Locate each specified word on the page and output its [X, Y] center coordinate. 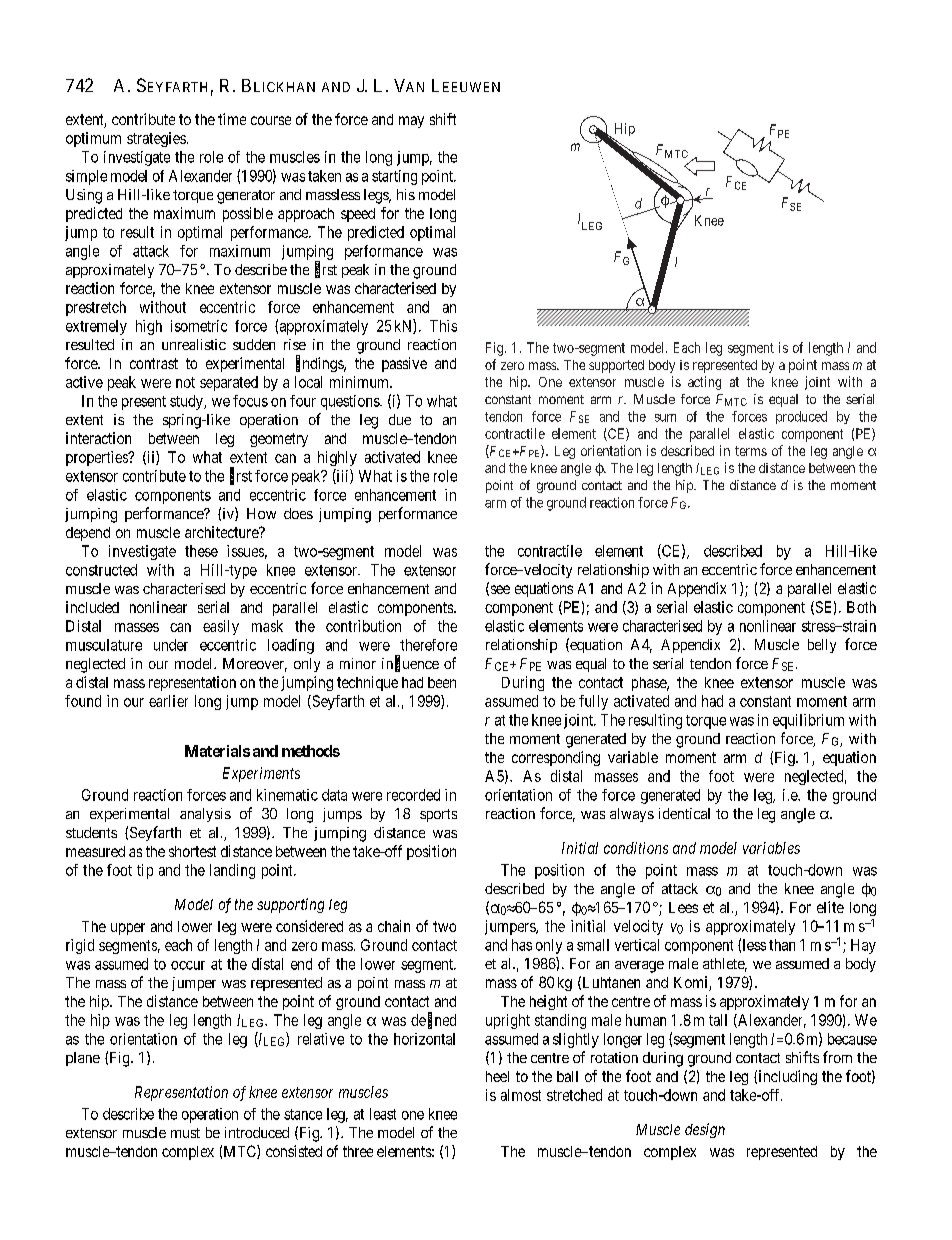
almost [521, 1095]
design [705, 1130]
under [171, 645]
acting [704, 383]
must [185, 1133]
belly [822, 646]
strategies [156, 139]
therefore [428, 645]
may [411, 122]
